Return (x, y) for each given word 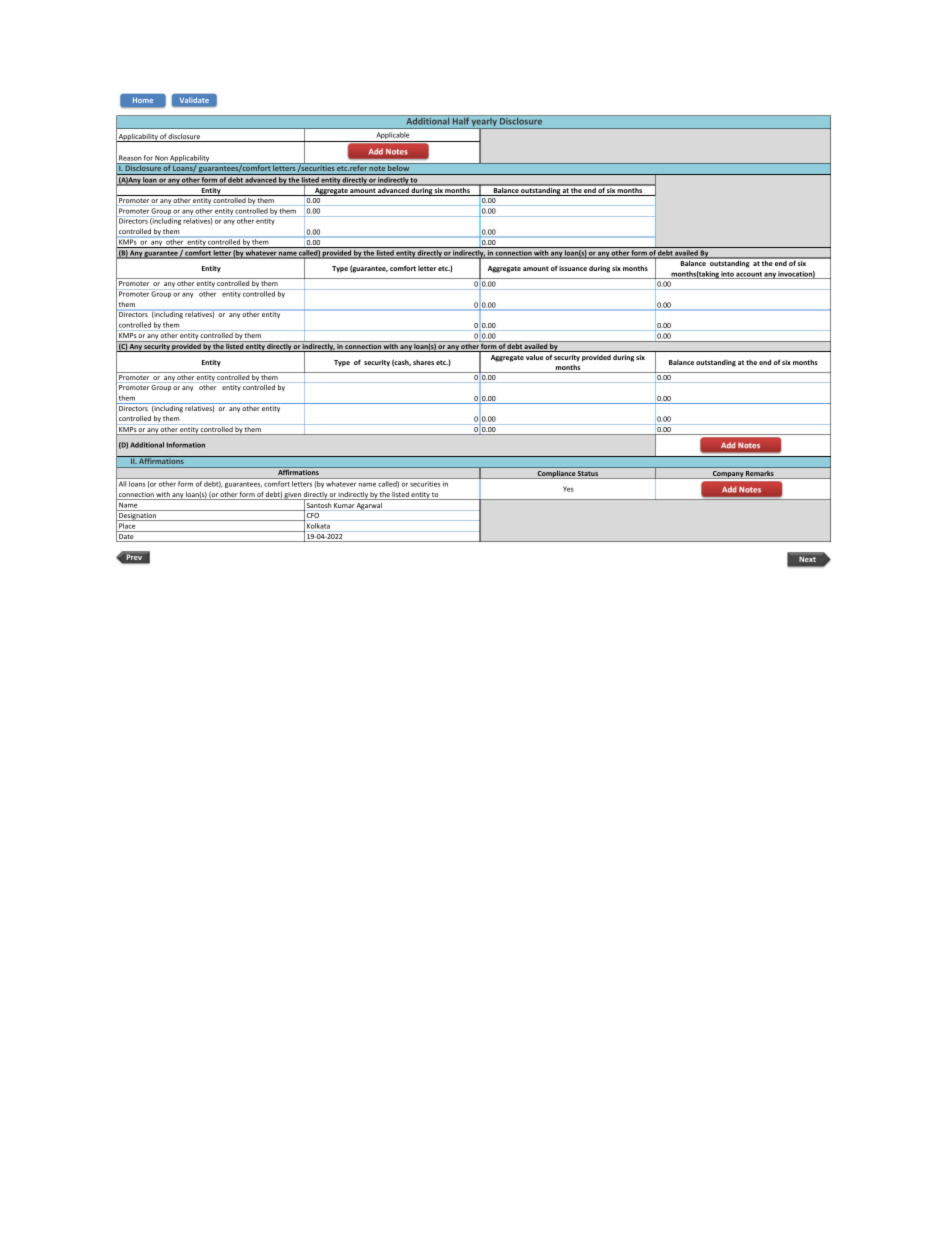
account (749, 275)
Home (143, 100)
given (293, 496)
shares (423, 362)
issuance (573, 268)
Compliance (556, 474)
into (728, 275)
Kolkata (318, 526)
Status (588, 475)
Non (161, 158)
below (399, 167)
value (534, 357)
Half (461, 120)
